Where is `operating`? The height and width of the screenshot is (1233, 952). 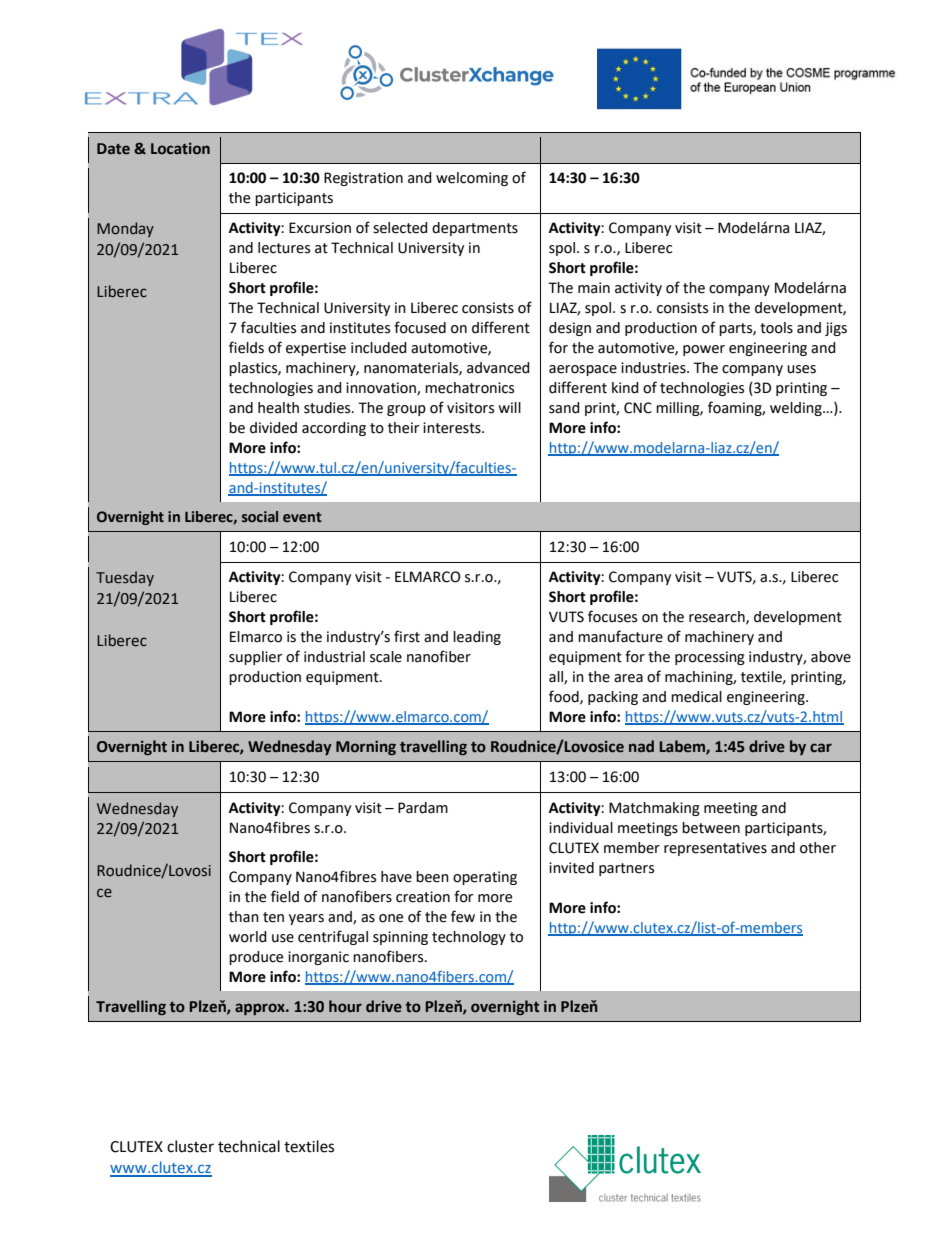
operating is located at coordinates (485, 878).
